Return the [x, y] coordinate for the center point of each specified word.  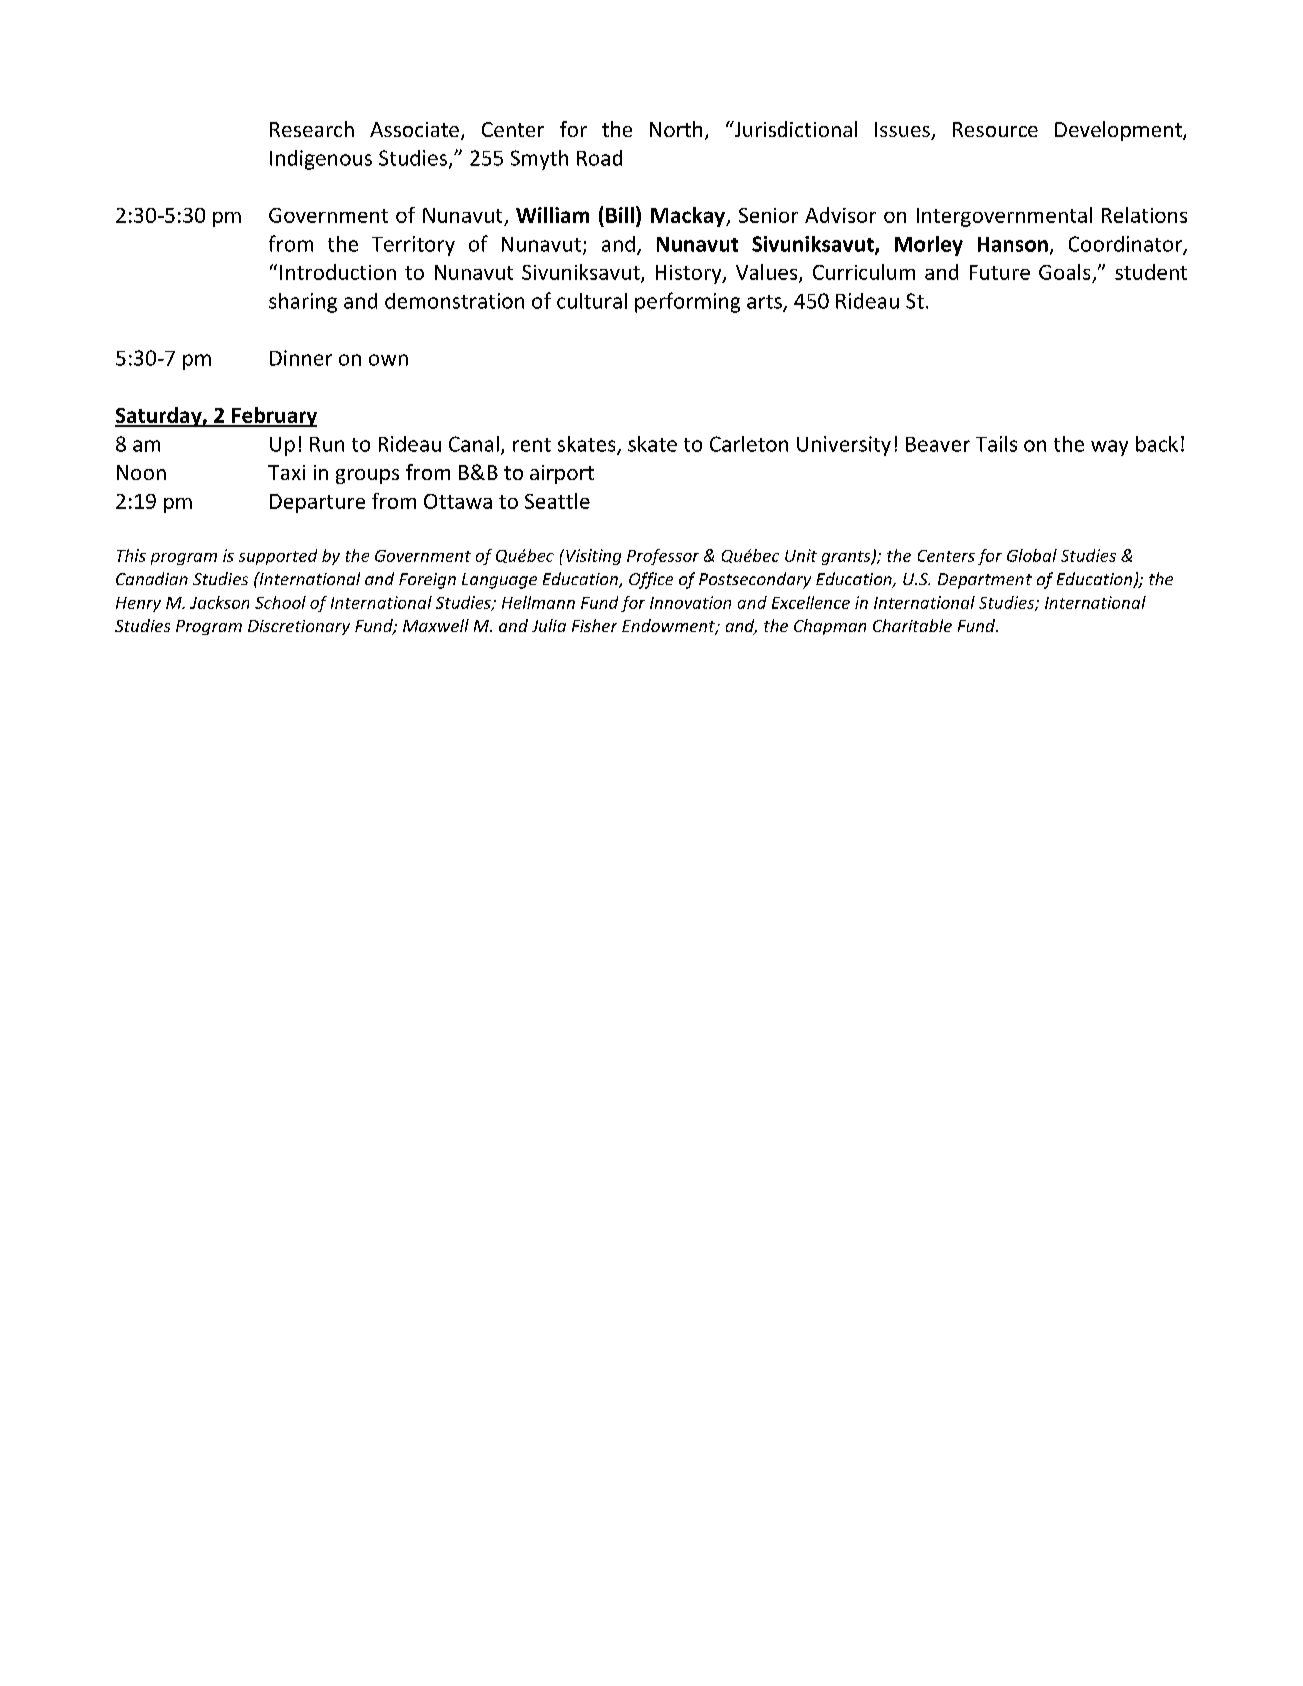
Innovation [690, 602]
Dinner [301, 358]
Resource [995, 129]
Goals [1064, 272]
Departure [317, 503]
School [280, 602]
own [388, 360]
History [690, 274]
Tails [996, 444]
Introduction [338, 272]
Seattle [557, 501]
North [676, 129]
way [1109, 448]
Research [312, 129]
